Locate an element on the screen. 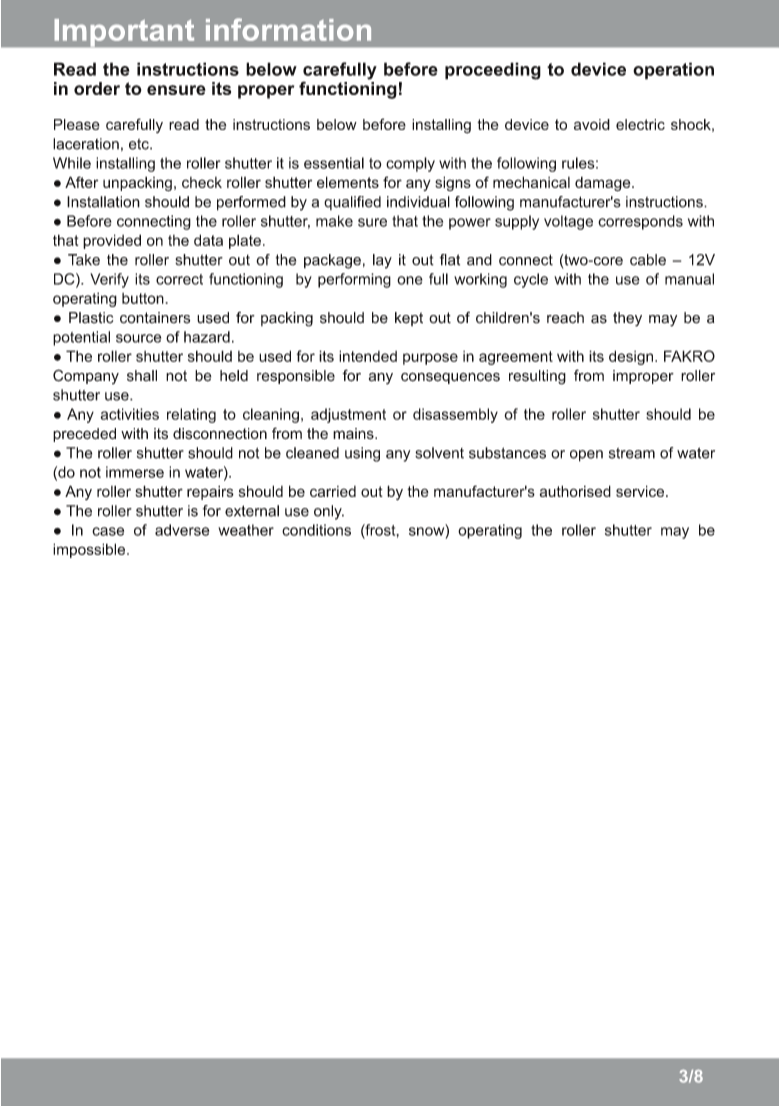 Image resolution: width=781 pixels, height=1106 pixels. source is located at coordinates (138, 338).
